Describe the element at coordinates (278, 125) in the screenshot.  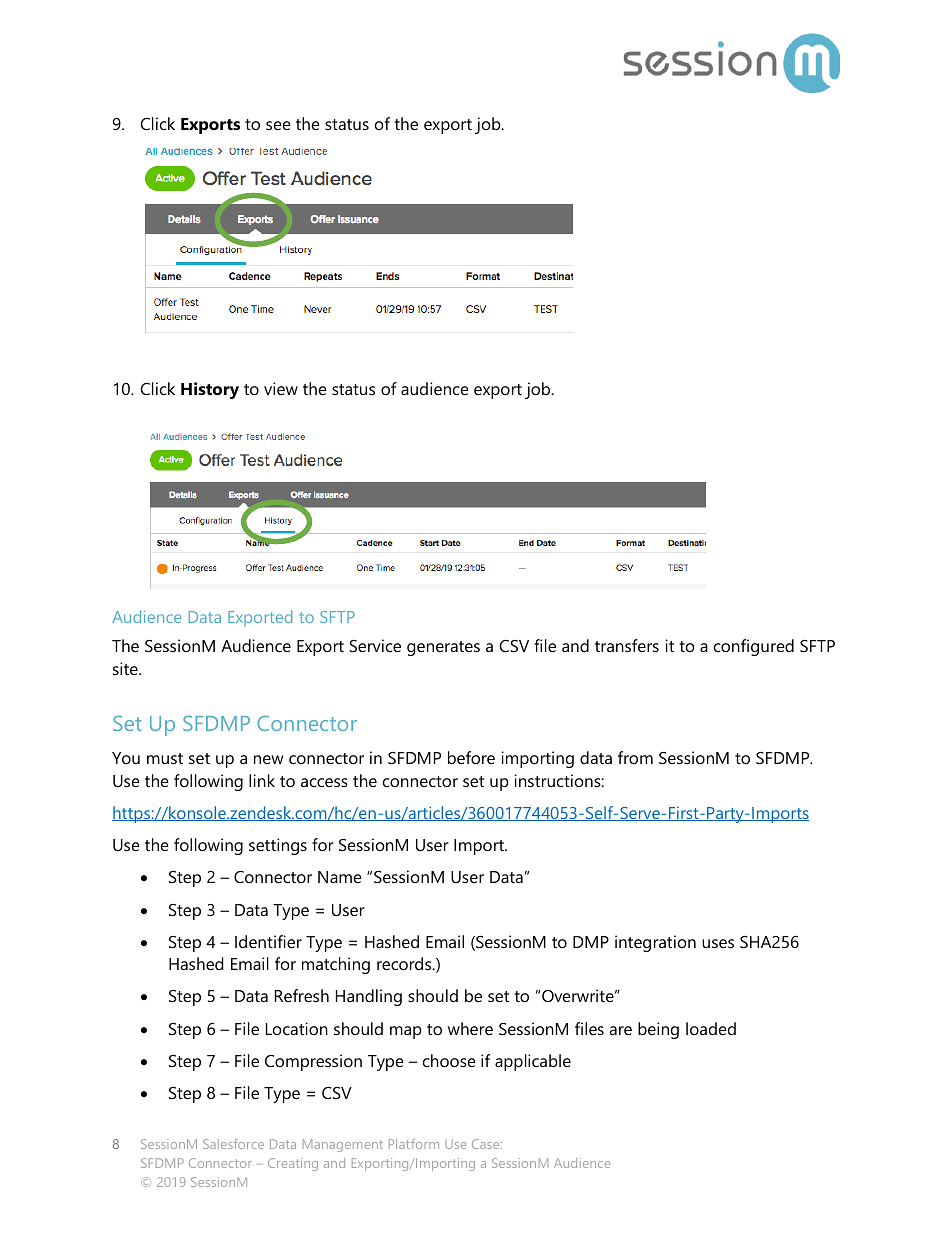
I see `see` at that location.
